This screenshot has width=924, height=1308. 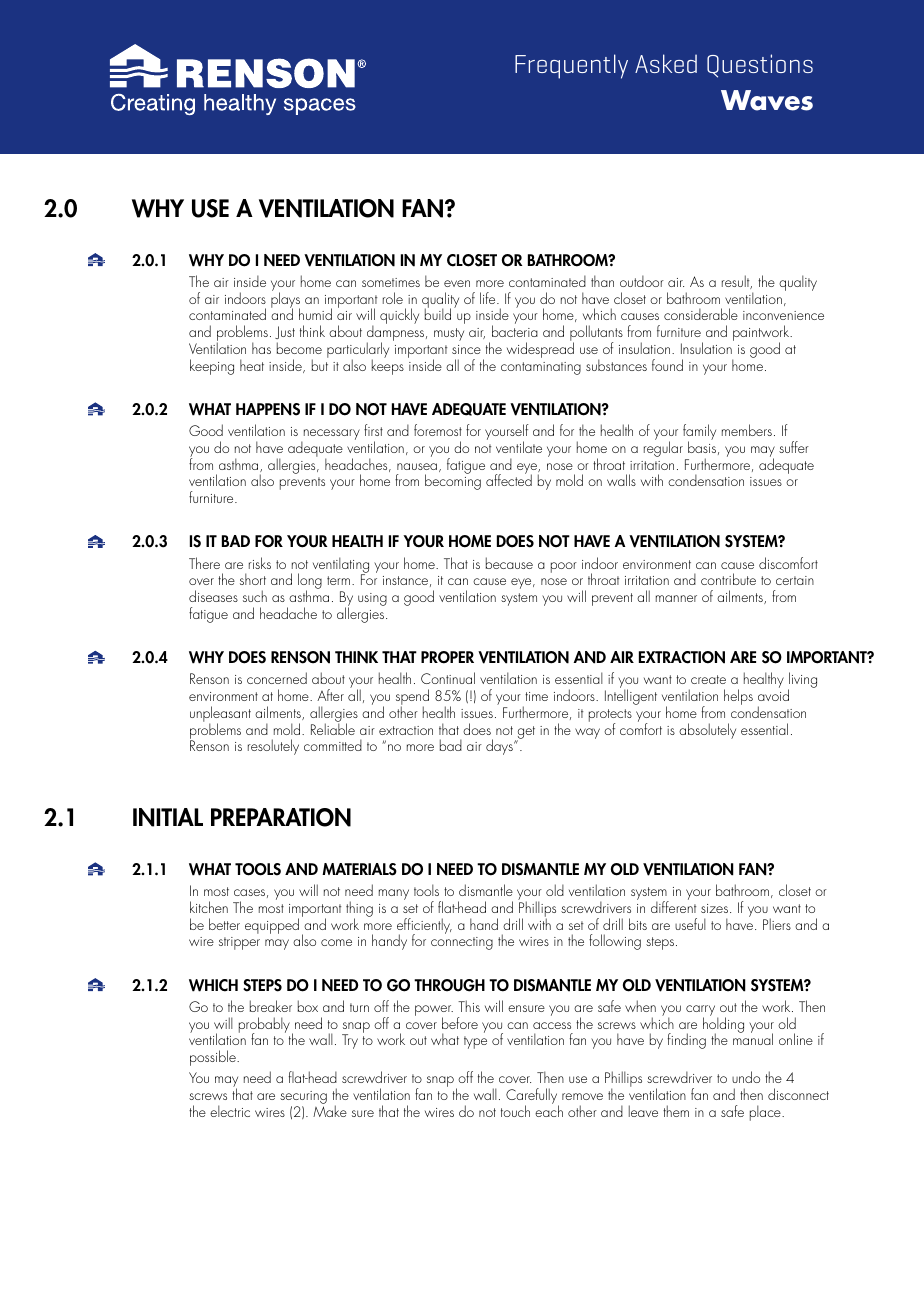 What do you see at coordinates (500, 747) in the screenshot?
I see `days` at bounding box center [500, 747].
